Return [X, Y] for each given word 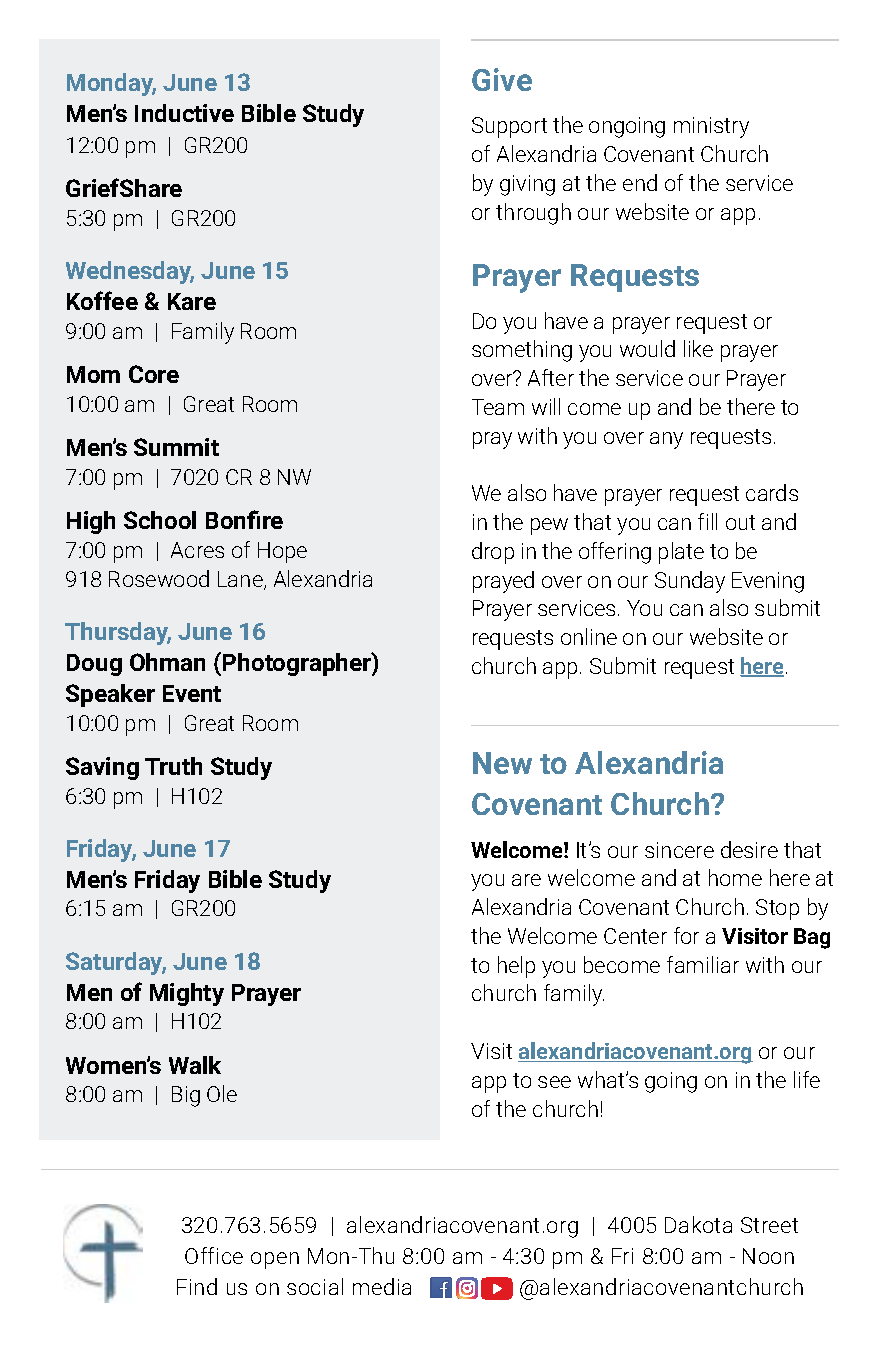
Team [498, 407]
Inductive [184, 113]
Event [192, 693]
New [502, 763]
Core [154, 374]
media [382, 1286]
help [516, 967]
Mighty [187, 994]
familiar [703, 964]
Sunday [690, 582]
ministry [711, 127]
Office [214, 1255]
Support [509, 127]
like [698, 348]
